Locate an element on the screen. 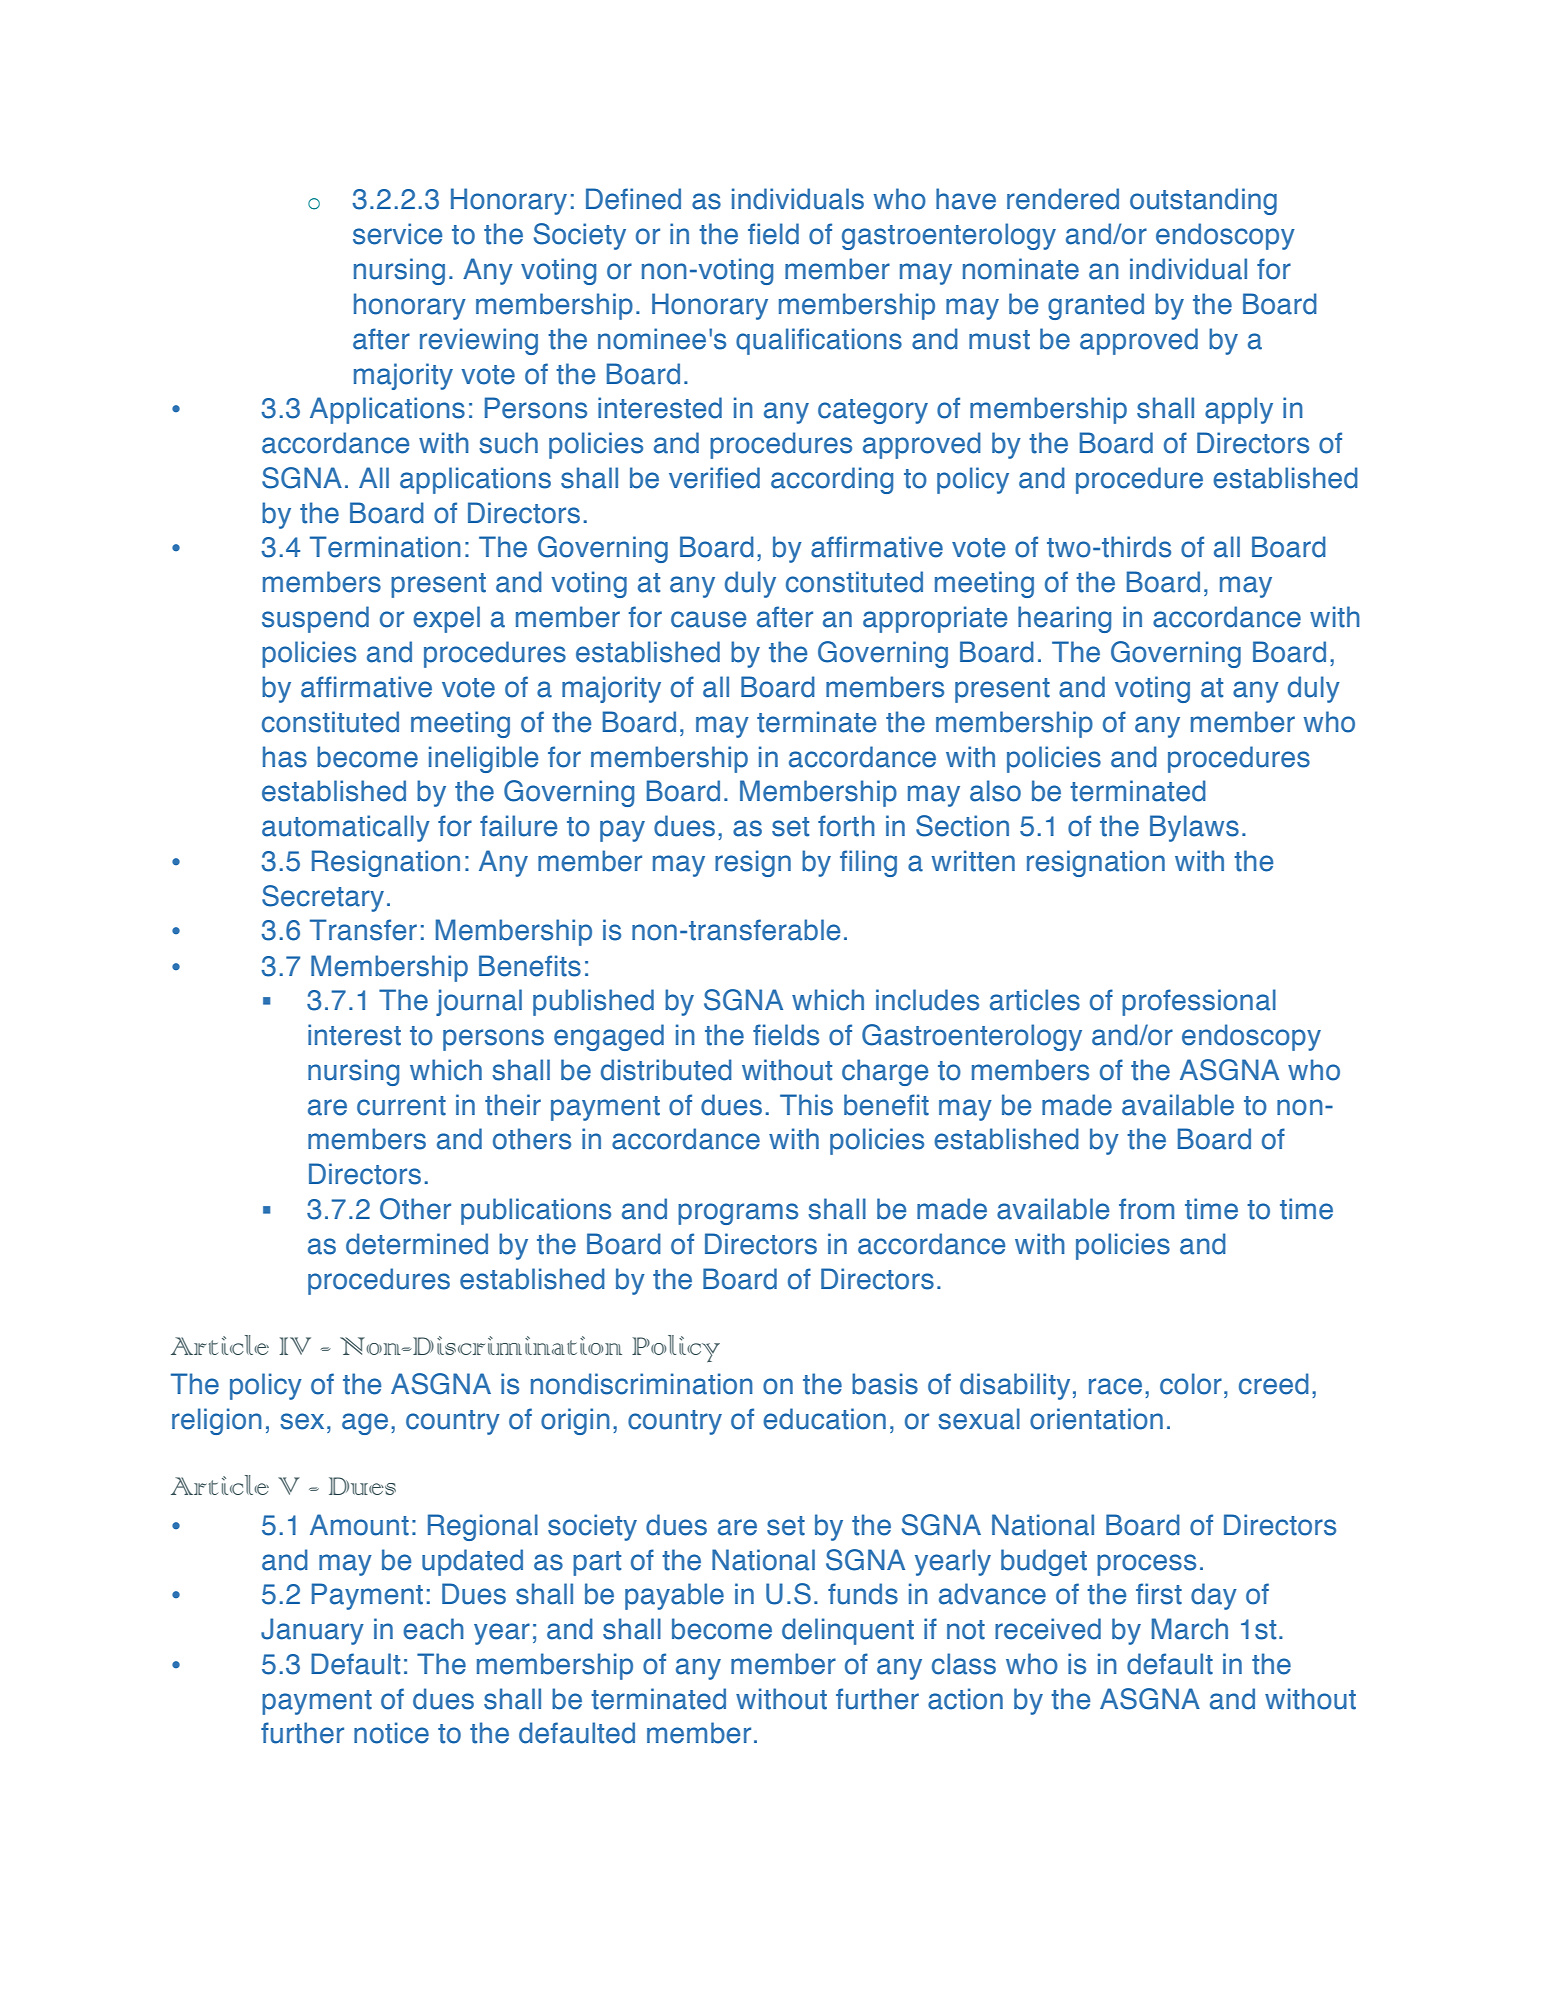 The width and height of the screenshot is (1544, 1997). outstanding is located at coordinates (1203, 201).
